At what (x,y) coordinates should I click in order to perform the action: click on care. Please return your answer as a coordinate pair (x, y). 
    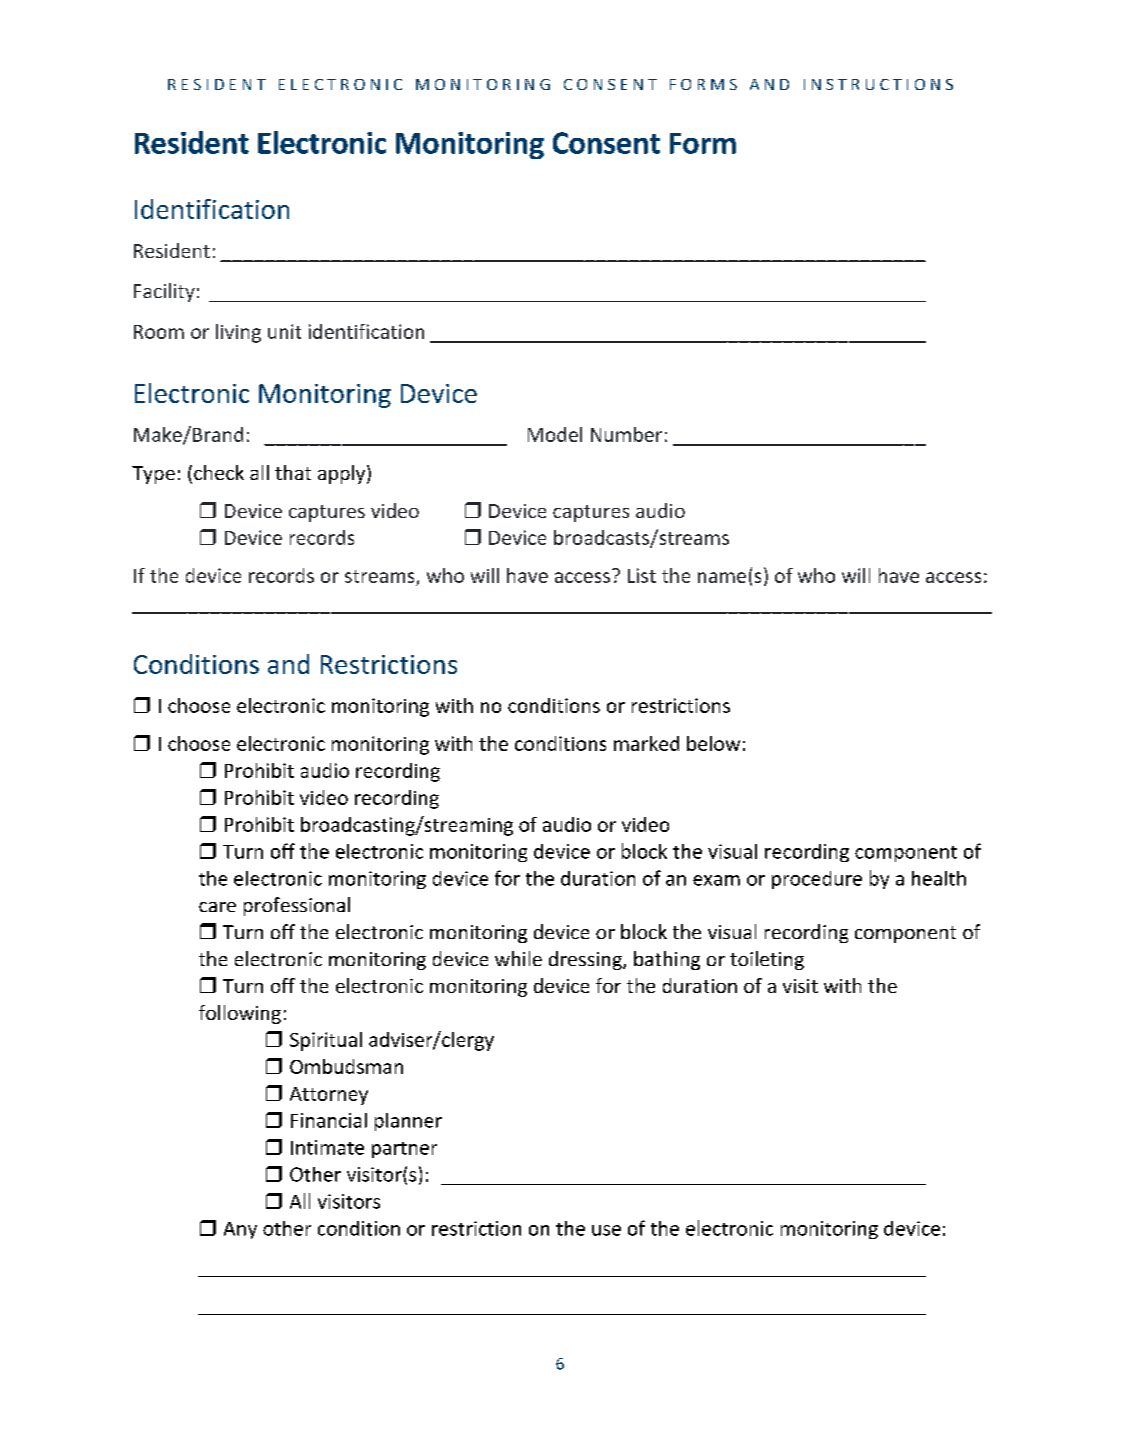
    Looking at the image, I should click on (217, 907).
